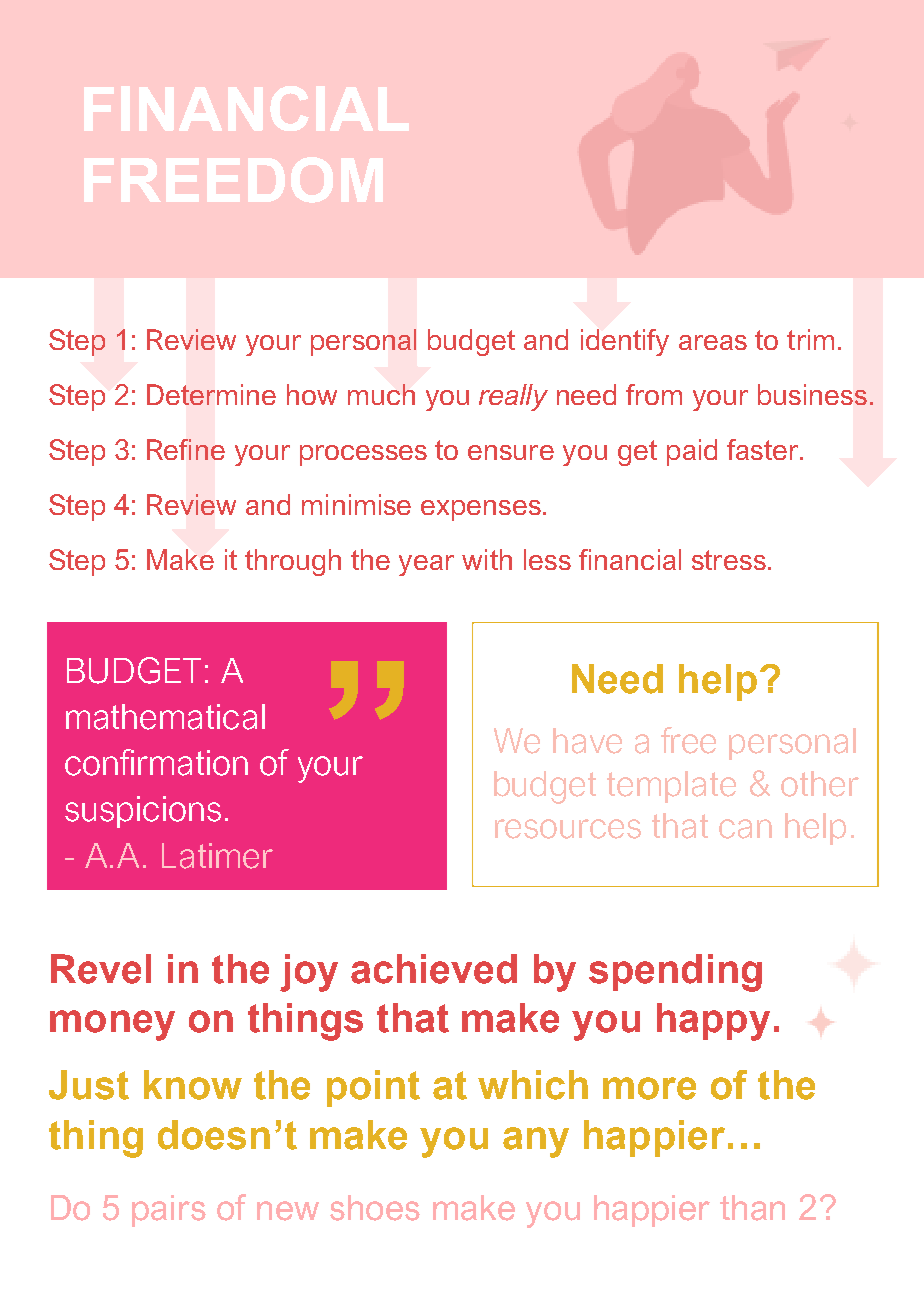 The image size is (924, 1313). What do you see at coordinates (587, 741) in the page?
I see `have` at bounding box center [587, 741].
